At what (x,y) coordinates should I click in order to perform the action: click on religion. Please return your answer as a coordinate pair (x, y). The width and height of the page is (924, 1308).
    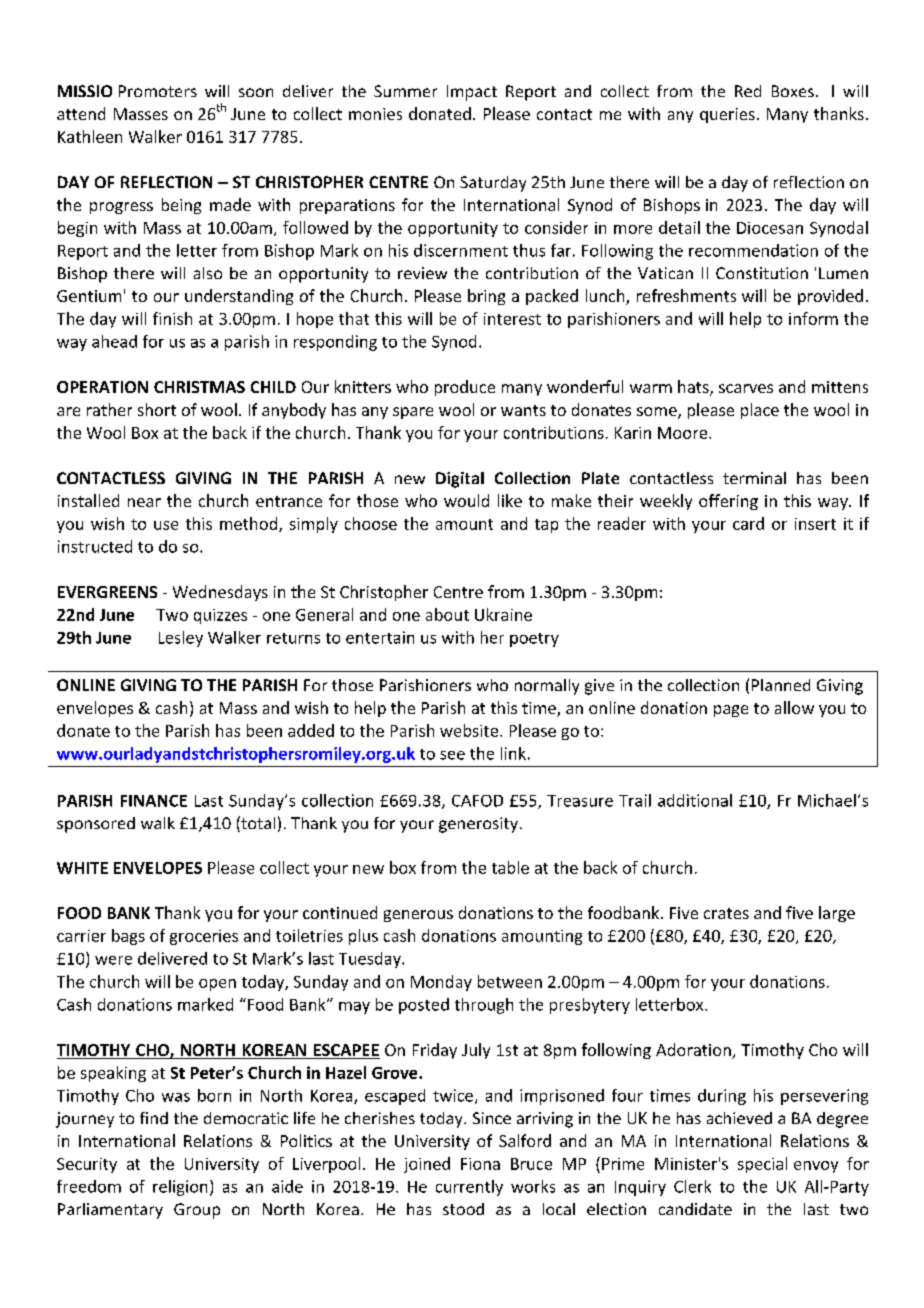
    Looking at the image, I should click on (180, 1188).
